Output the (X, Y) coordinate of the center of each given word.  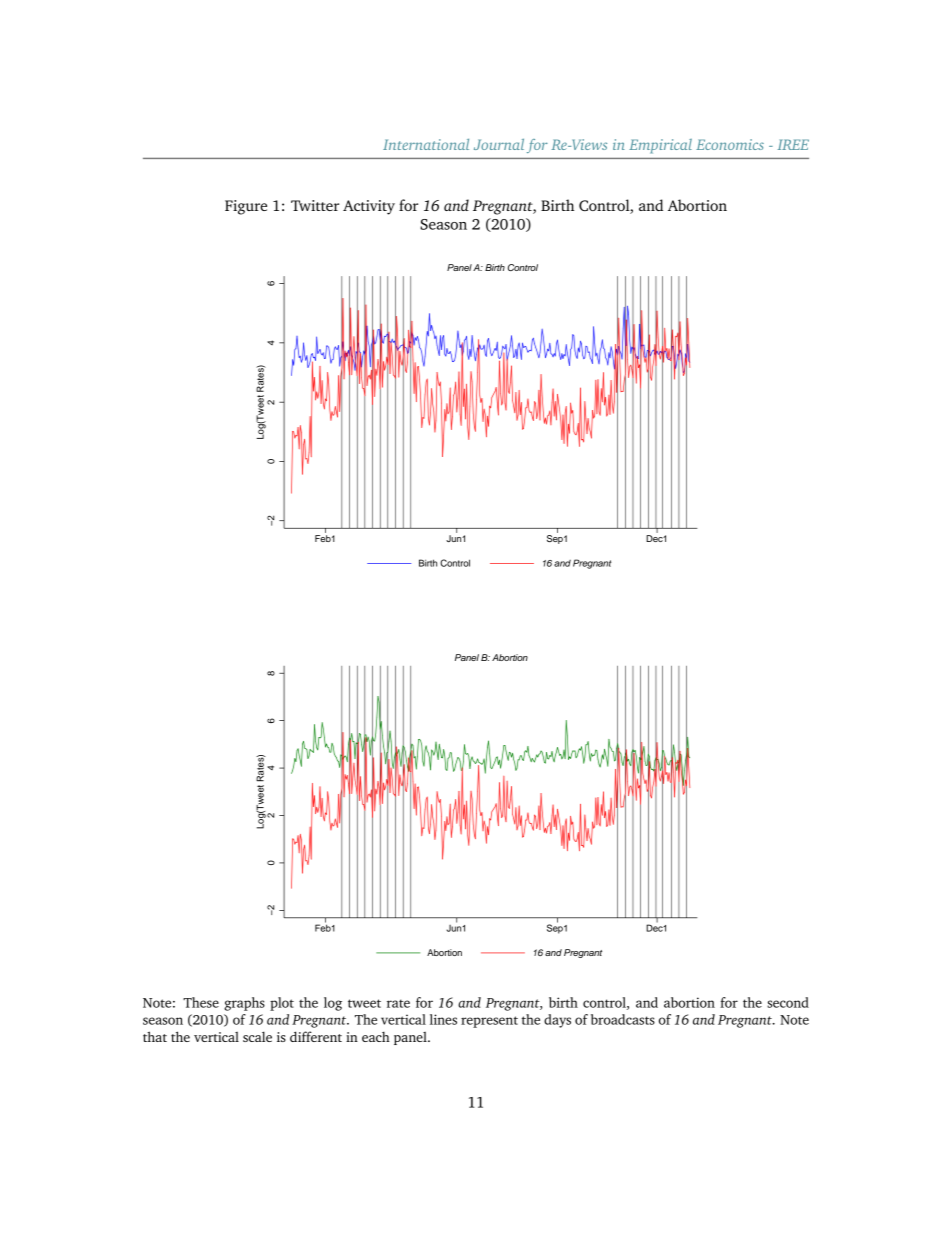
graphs (244, 1004)
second (788, 1002)
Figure (246, 207)
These (201, 1002)
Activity (369, 207)
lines (443, 1019)
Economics (730, 144)
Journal (499, 144)
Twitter (315, 205)
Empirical (660, 146)
